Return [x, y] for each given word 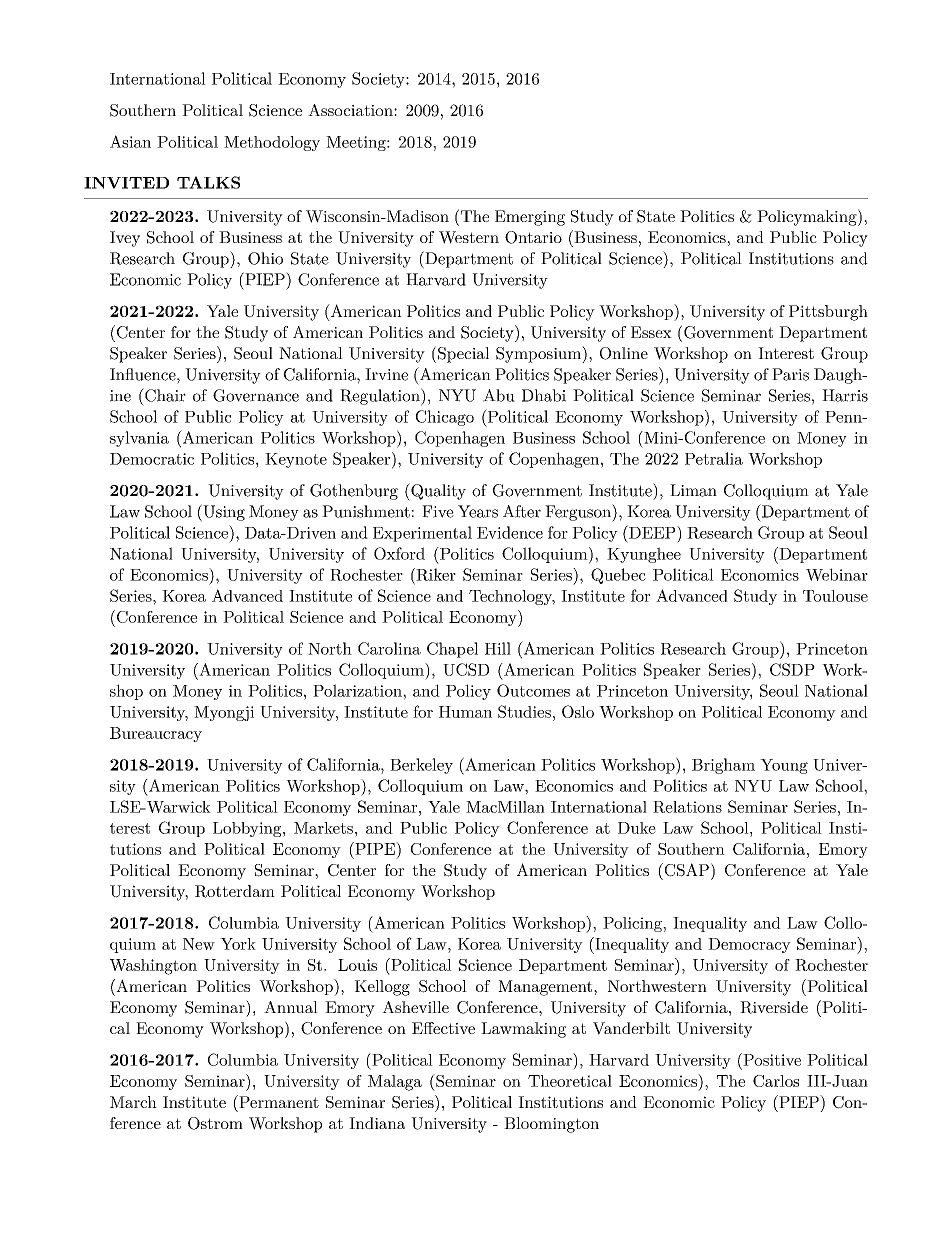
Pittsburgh [828, 313]
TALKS [208, 182]
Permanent [278, 1101]
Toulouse [835, 596]
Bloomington [551, 1125]
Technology [512, 597]
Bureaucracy [156, 734]
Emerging [530, 218]
